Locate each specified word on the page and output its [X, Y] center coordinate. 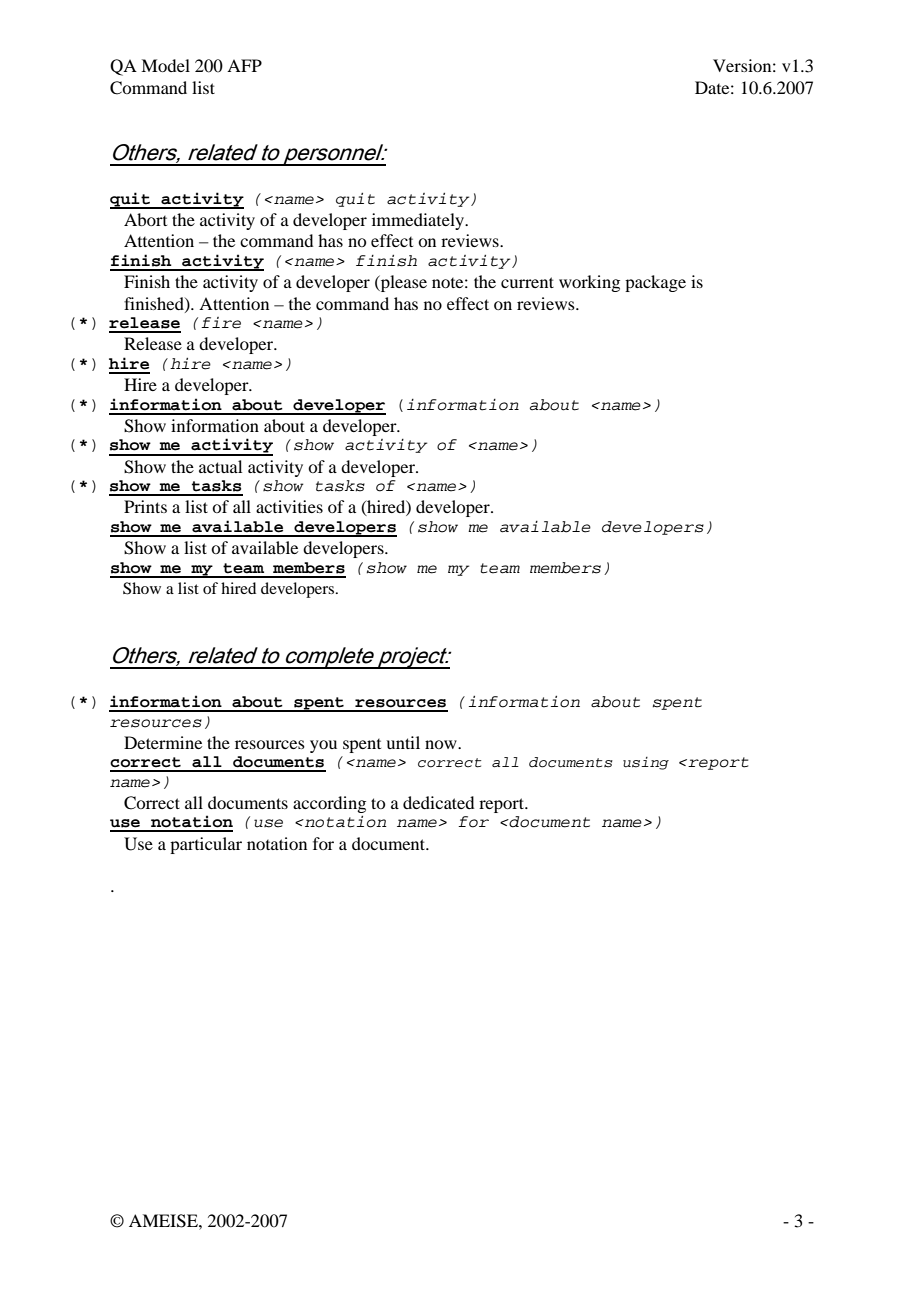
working [589, 283]
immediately [419, 221]
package [655, 283]
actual [220, 466]
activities [289, 506]
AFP [244, 65]
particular [206, 845]
